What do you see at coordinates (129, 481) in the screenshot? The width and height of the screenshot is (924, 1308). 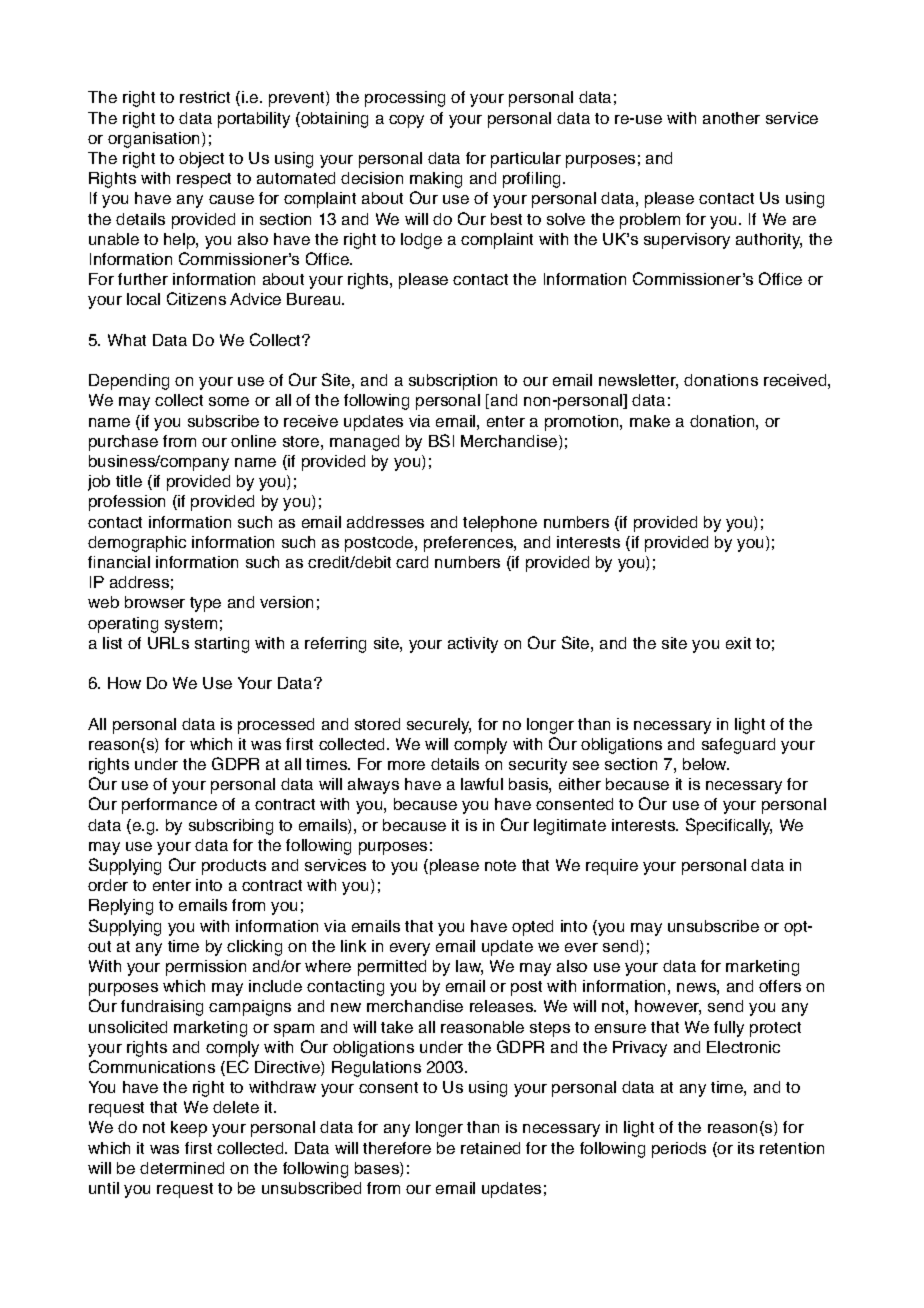 I see `title` at bounding box center [129, 481].
